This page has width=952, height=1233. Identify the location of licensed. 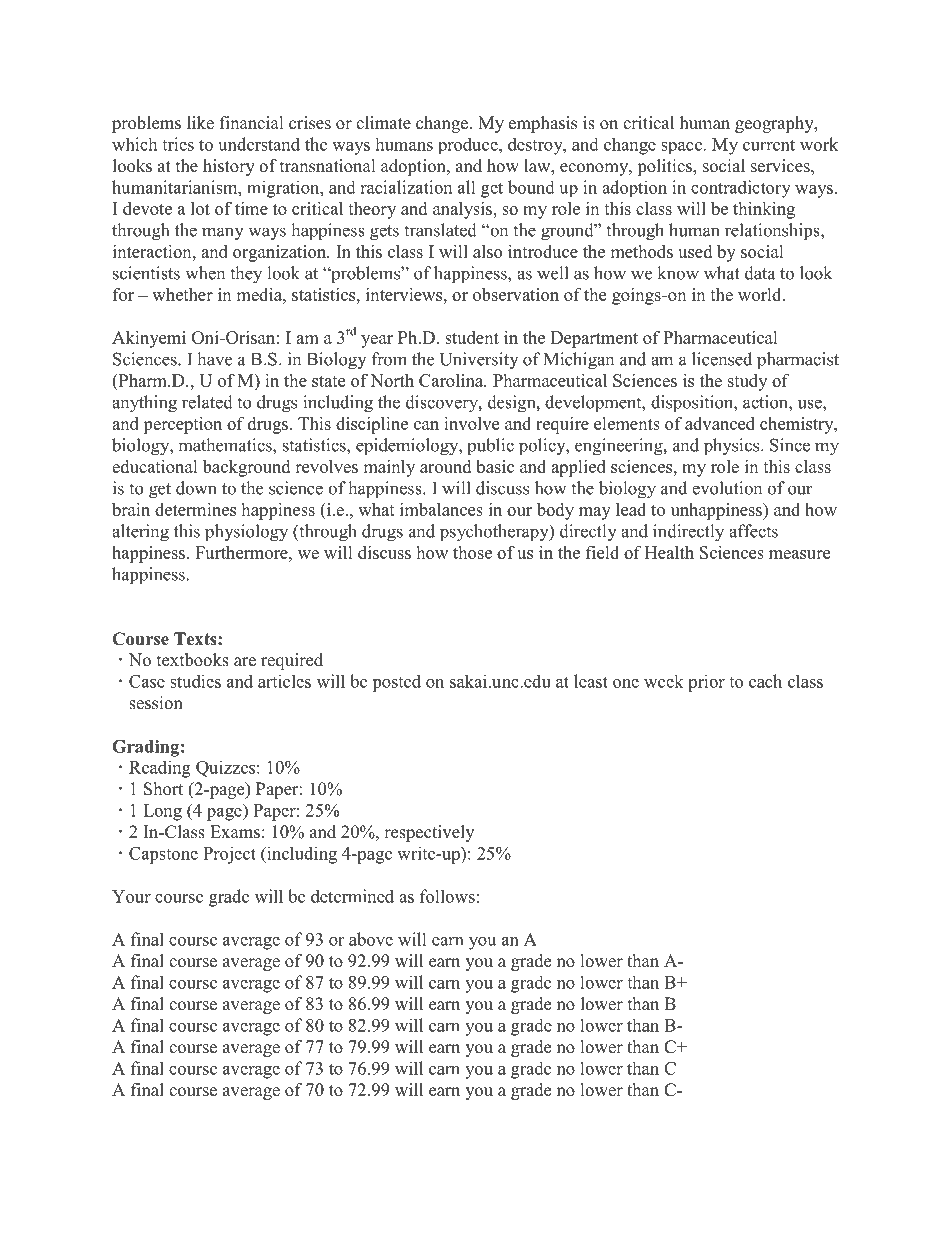
(722, 359).
